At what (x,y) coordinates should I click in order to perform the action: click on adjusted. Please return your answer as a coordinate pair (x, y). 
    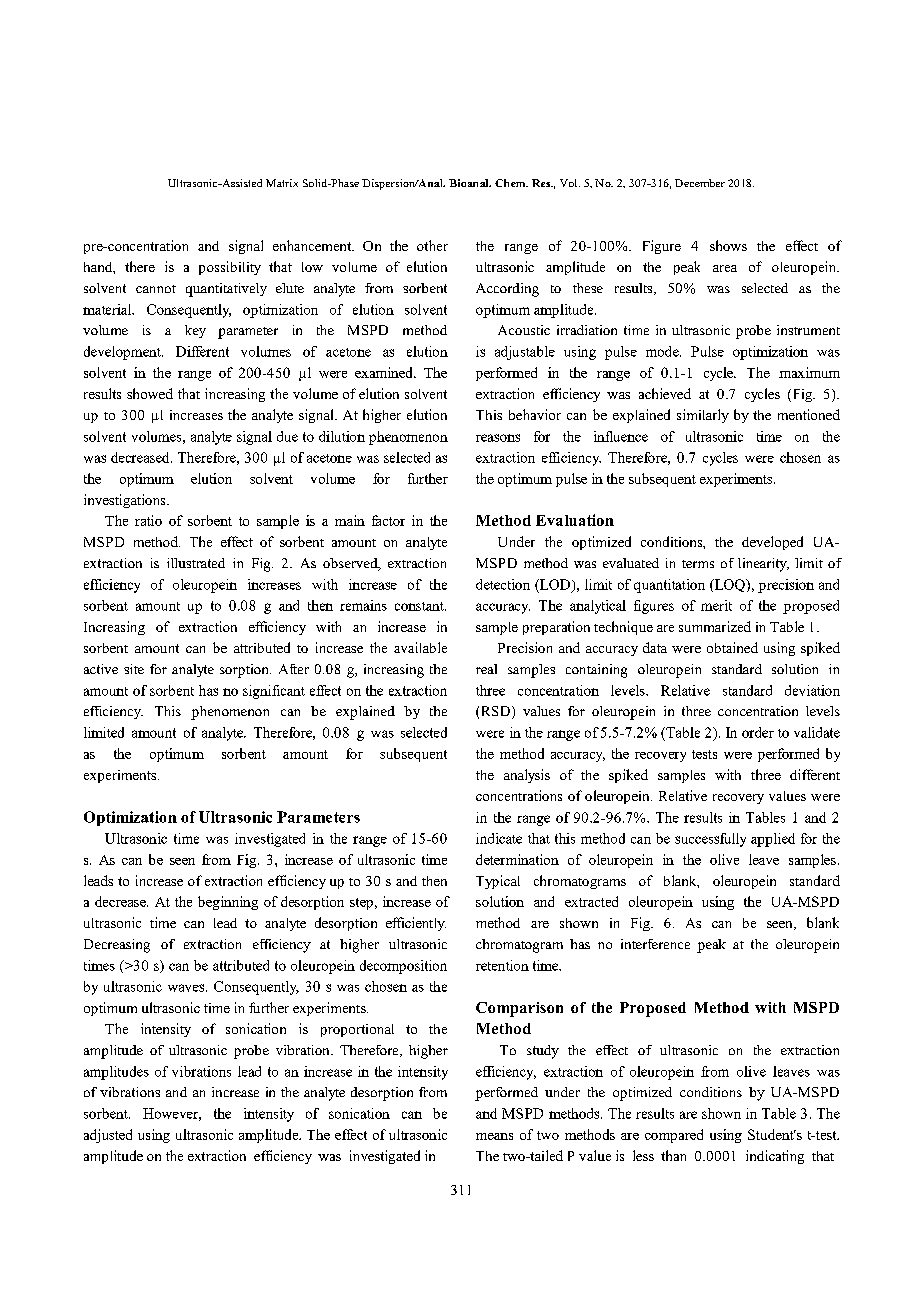
    Looking at the image, I should click on (108, 1136).
